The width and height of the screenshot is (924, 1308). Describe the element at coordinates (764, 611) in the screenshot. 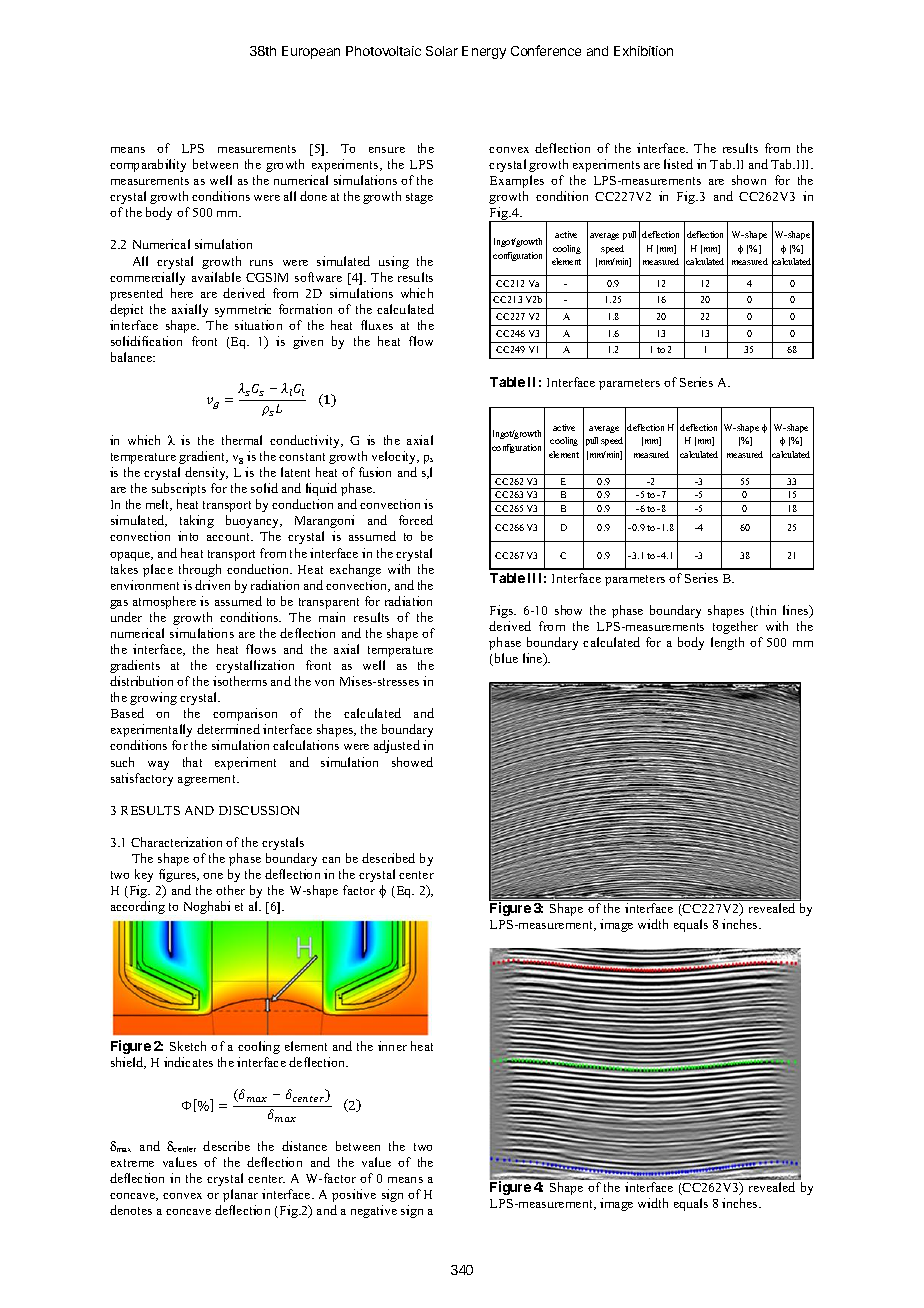

I see `thin` at that location.
